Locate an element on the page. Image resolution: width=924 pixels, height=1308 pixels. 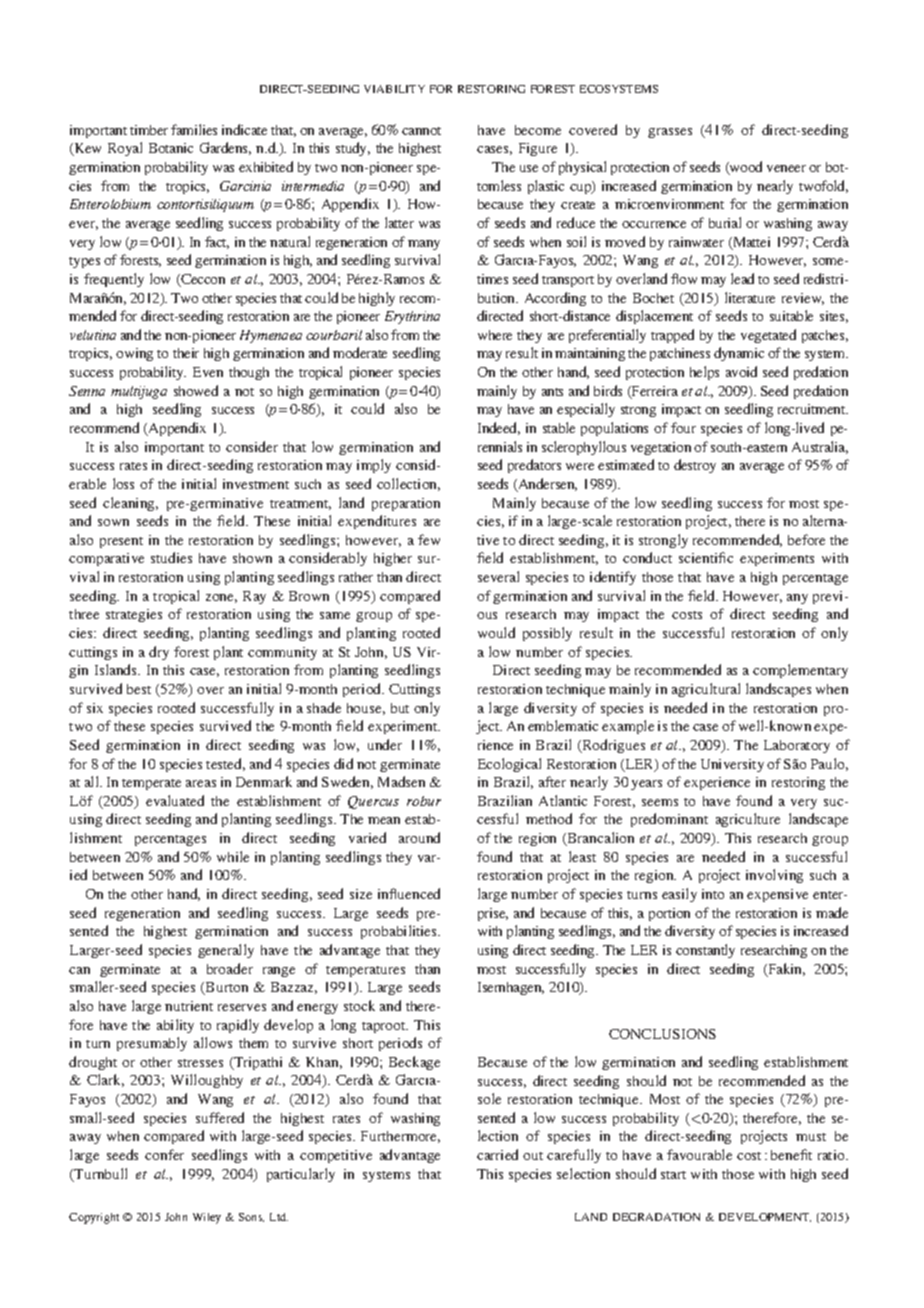
cannot is located at coordinates (421, 131).
